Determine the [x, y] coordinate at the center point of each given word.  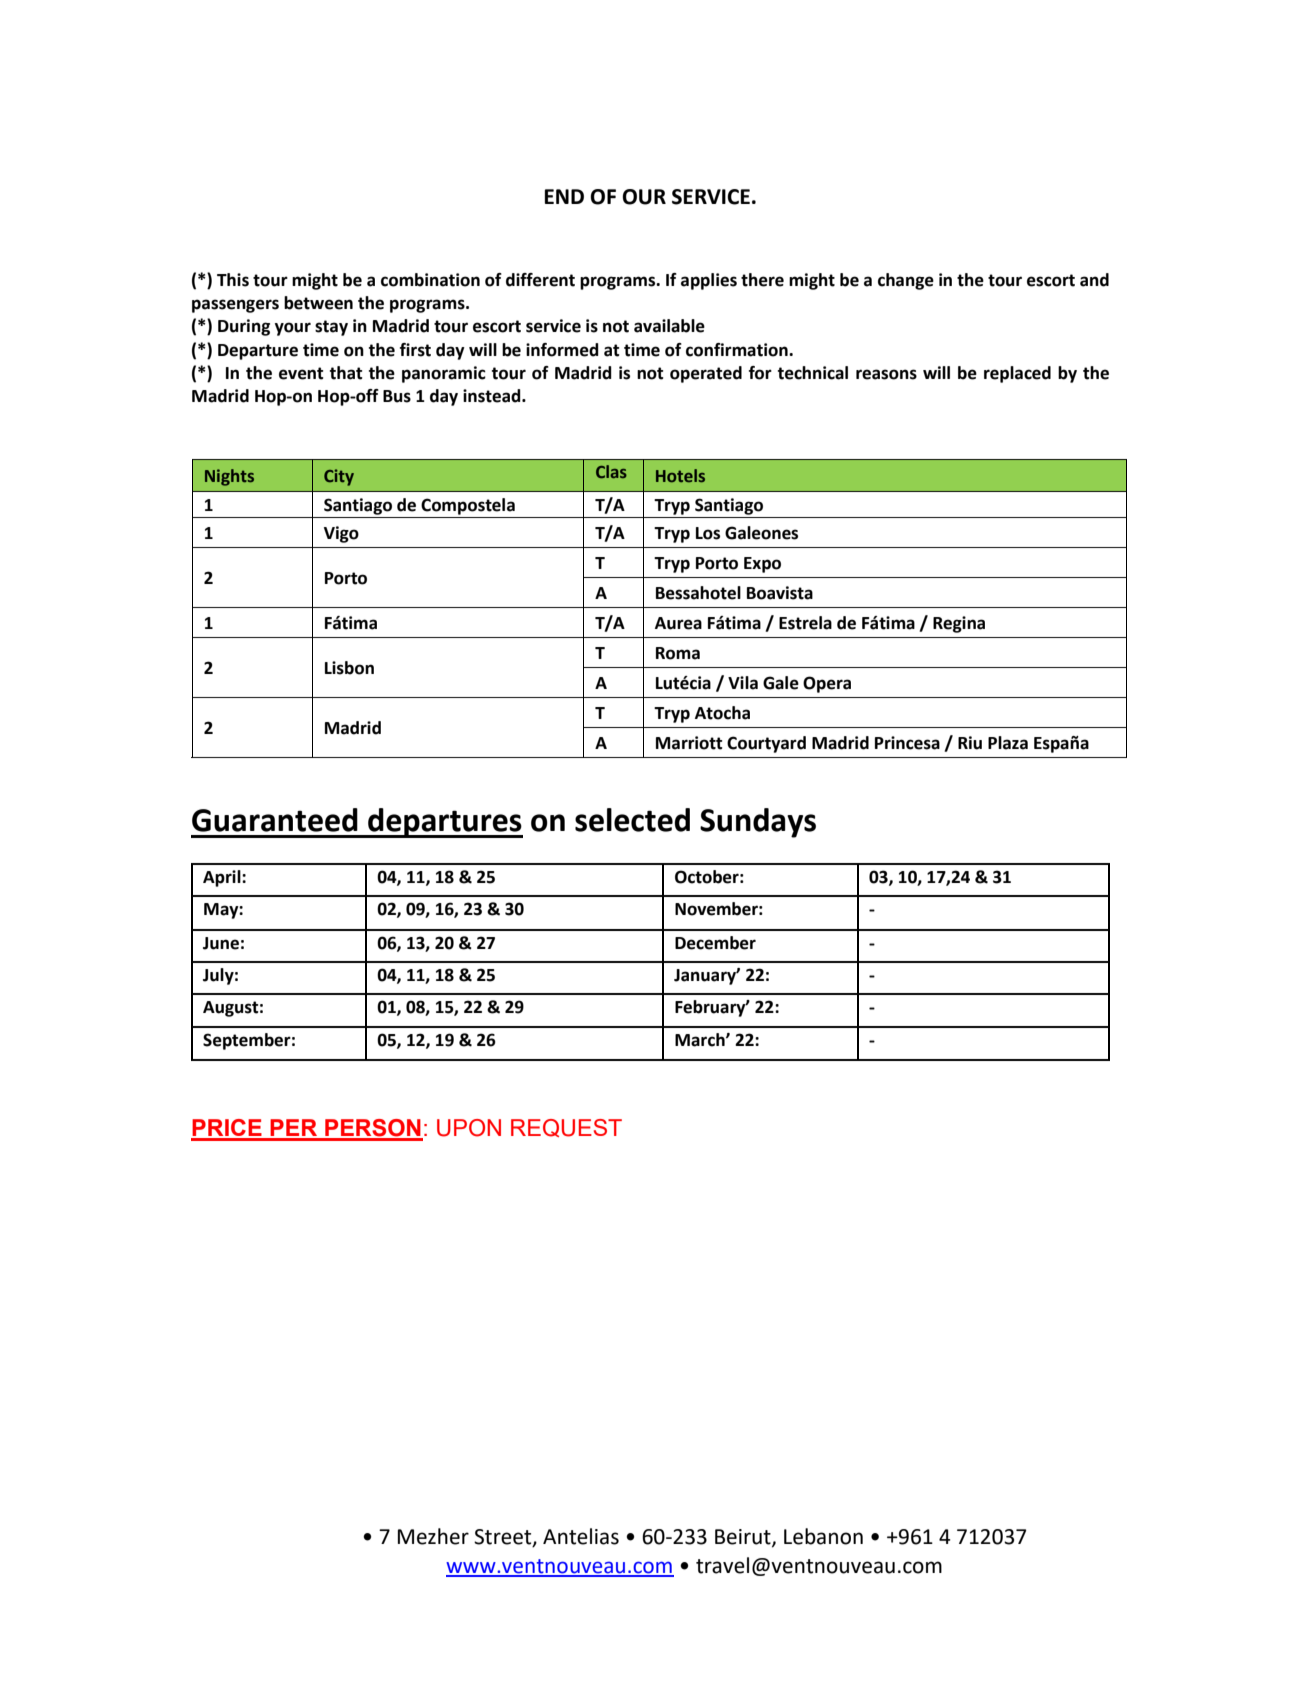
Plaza [1008, 743]
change [906, 281]
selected [632, 820]
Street [504, 1538]
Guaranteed [275, 820]
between [318, 303]
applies [709, 281]
